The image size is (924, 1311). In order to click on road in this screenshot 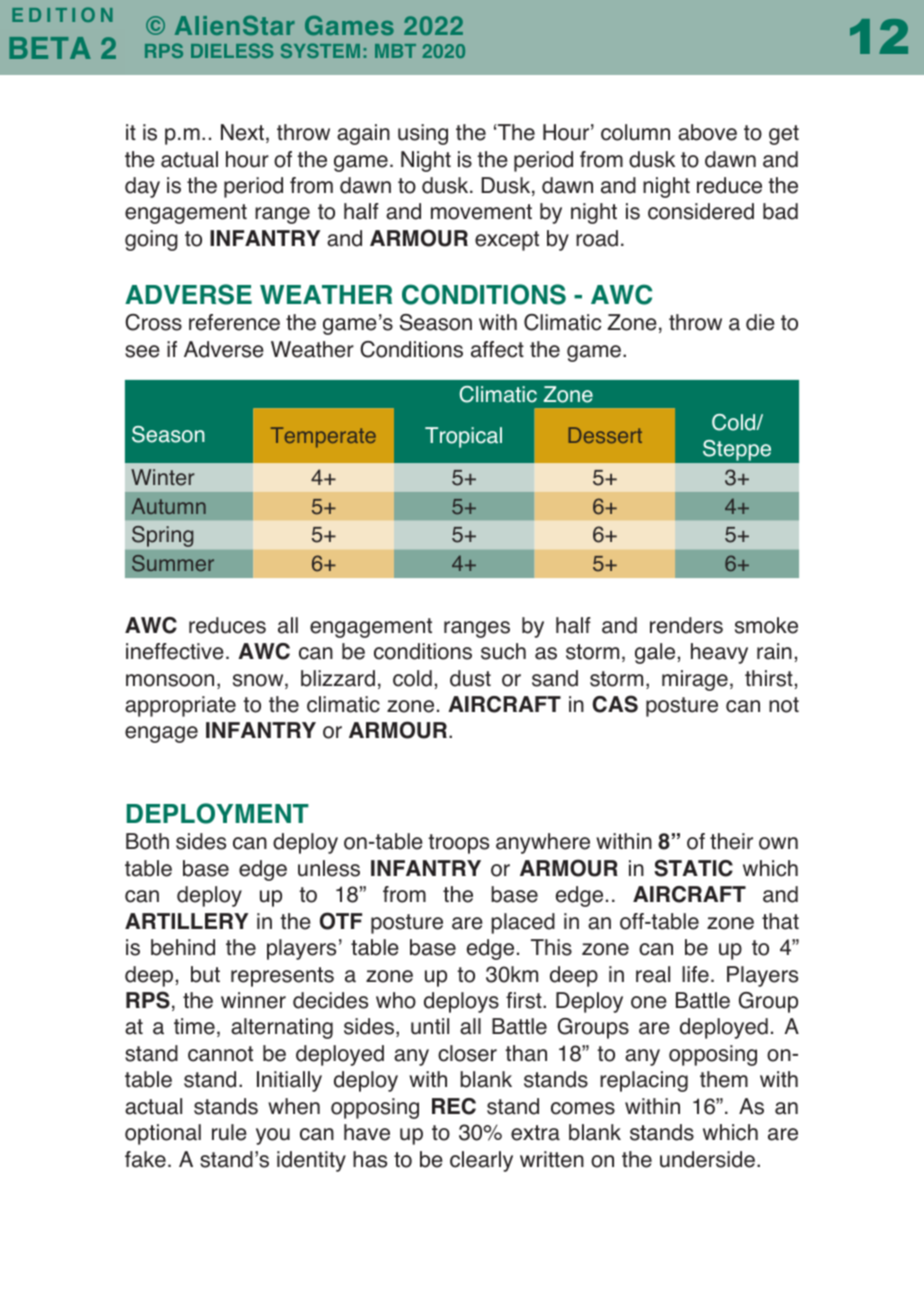, I will do `click(597, 238)`.
